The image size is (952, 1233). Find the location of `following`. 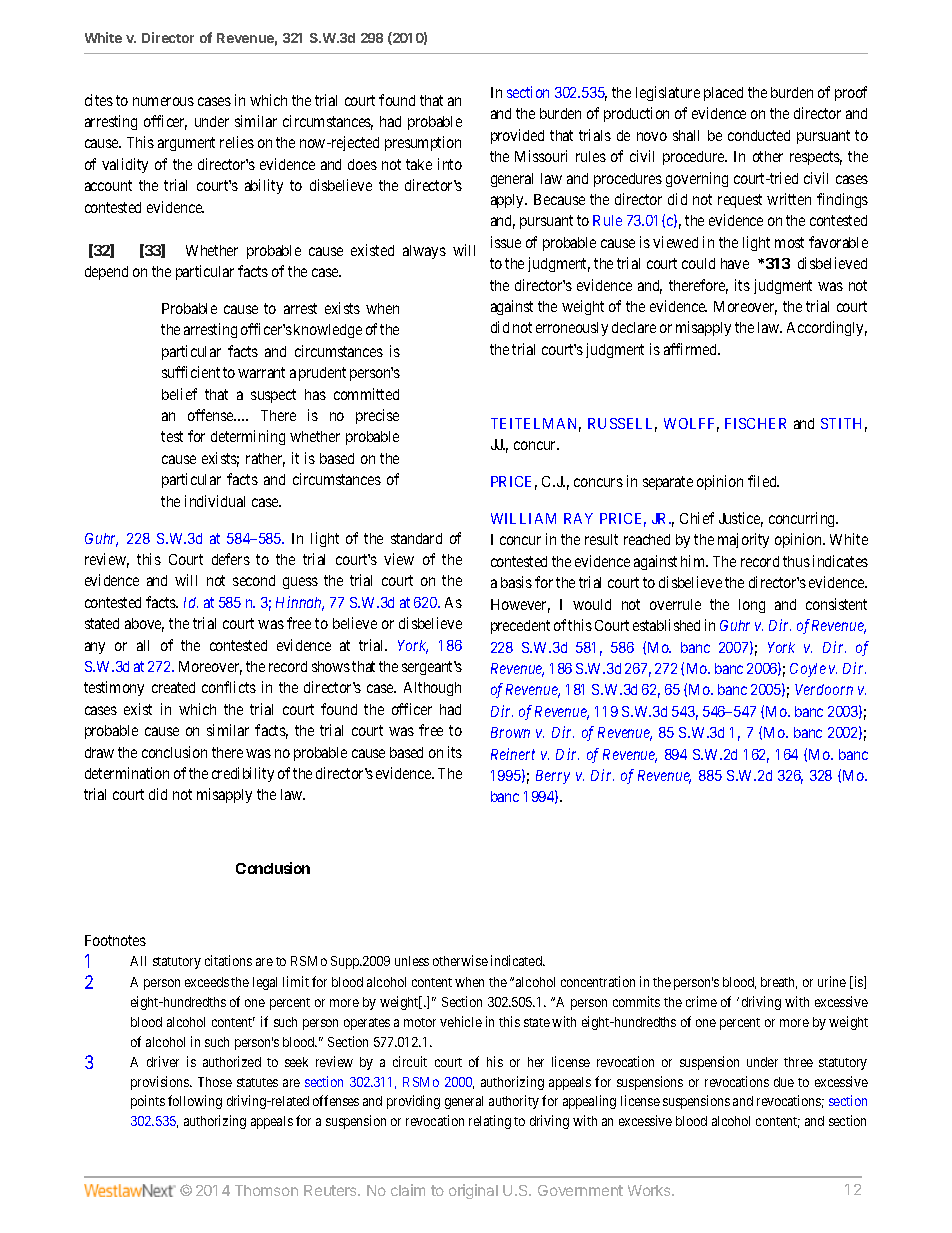

following is located at coordinates (195, 1102).
